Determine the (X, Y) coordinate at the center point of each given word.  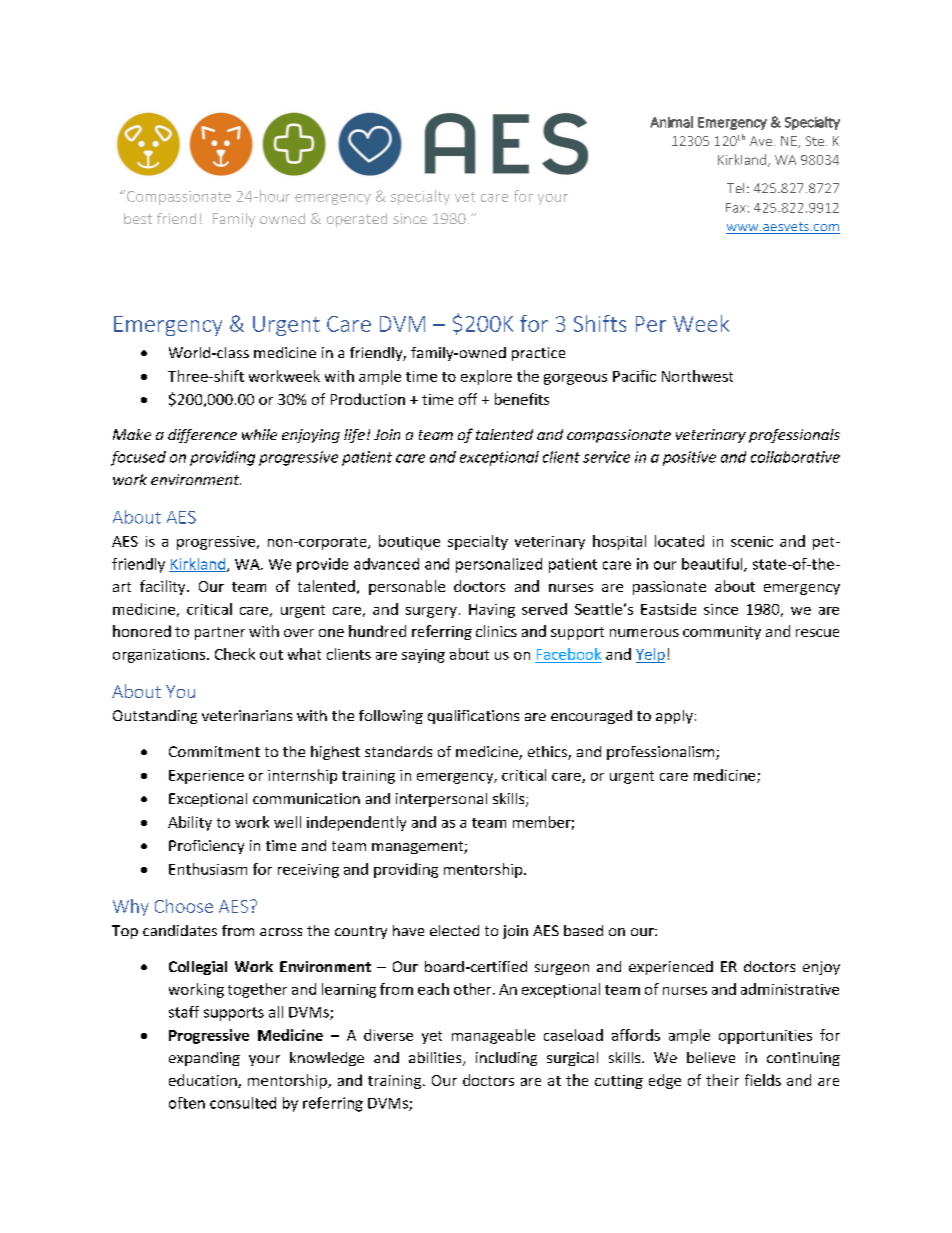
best (138, 218)
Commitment (214, 751)
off (468, 399)
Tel (735, 188)
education (204, 1081)
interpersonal (441, 800)
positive (689, 458)
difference (202, 436)
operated (357, 220)
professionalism (662, 753)
